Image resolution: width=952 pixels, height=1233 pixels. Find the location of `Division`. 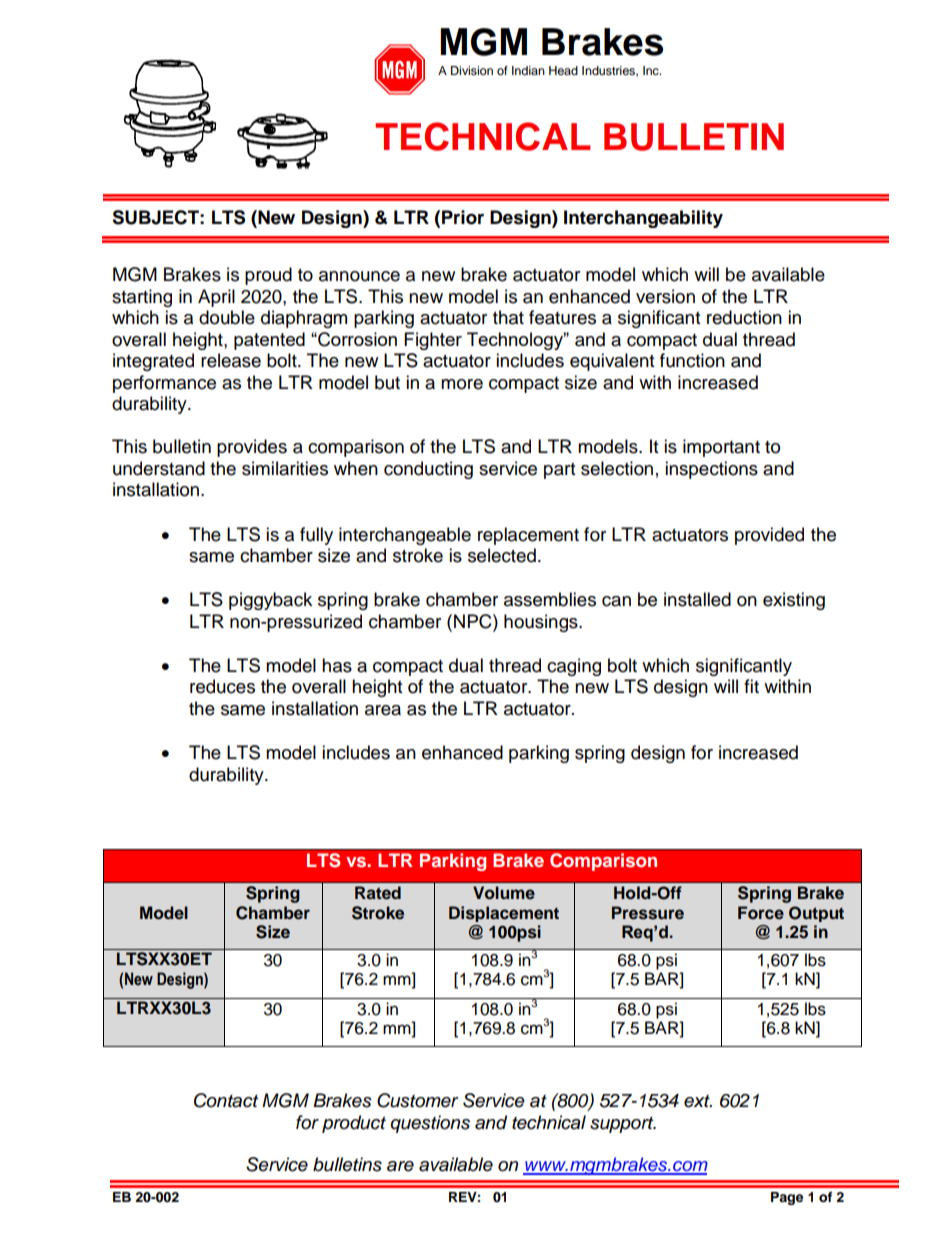

Division is located at coordinates (472, 70).
